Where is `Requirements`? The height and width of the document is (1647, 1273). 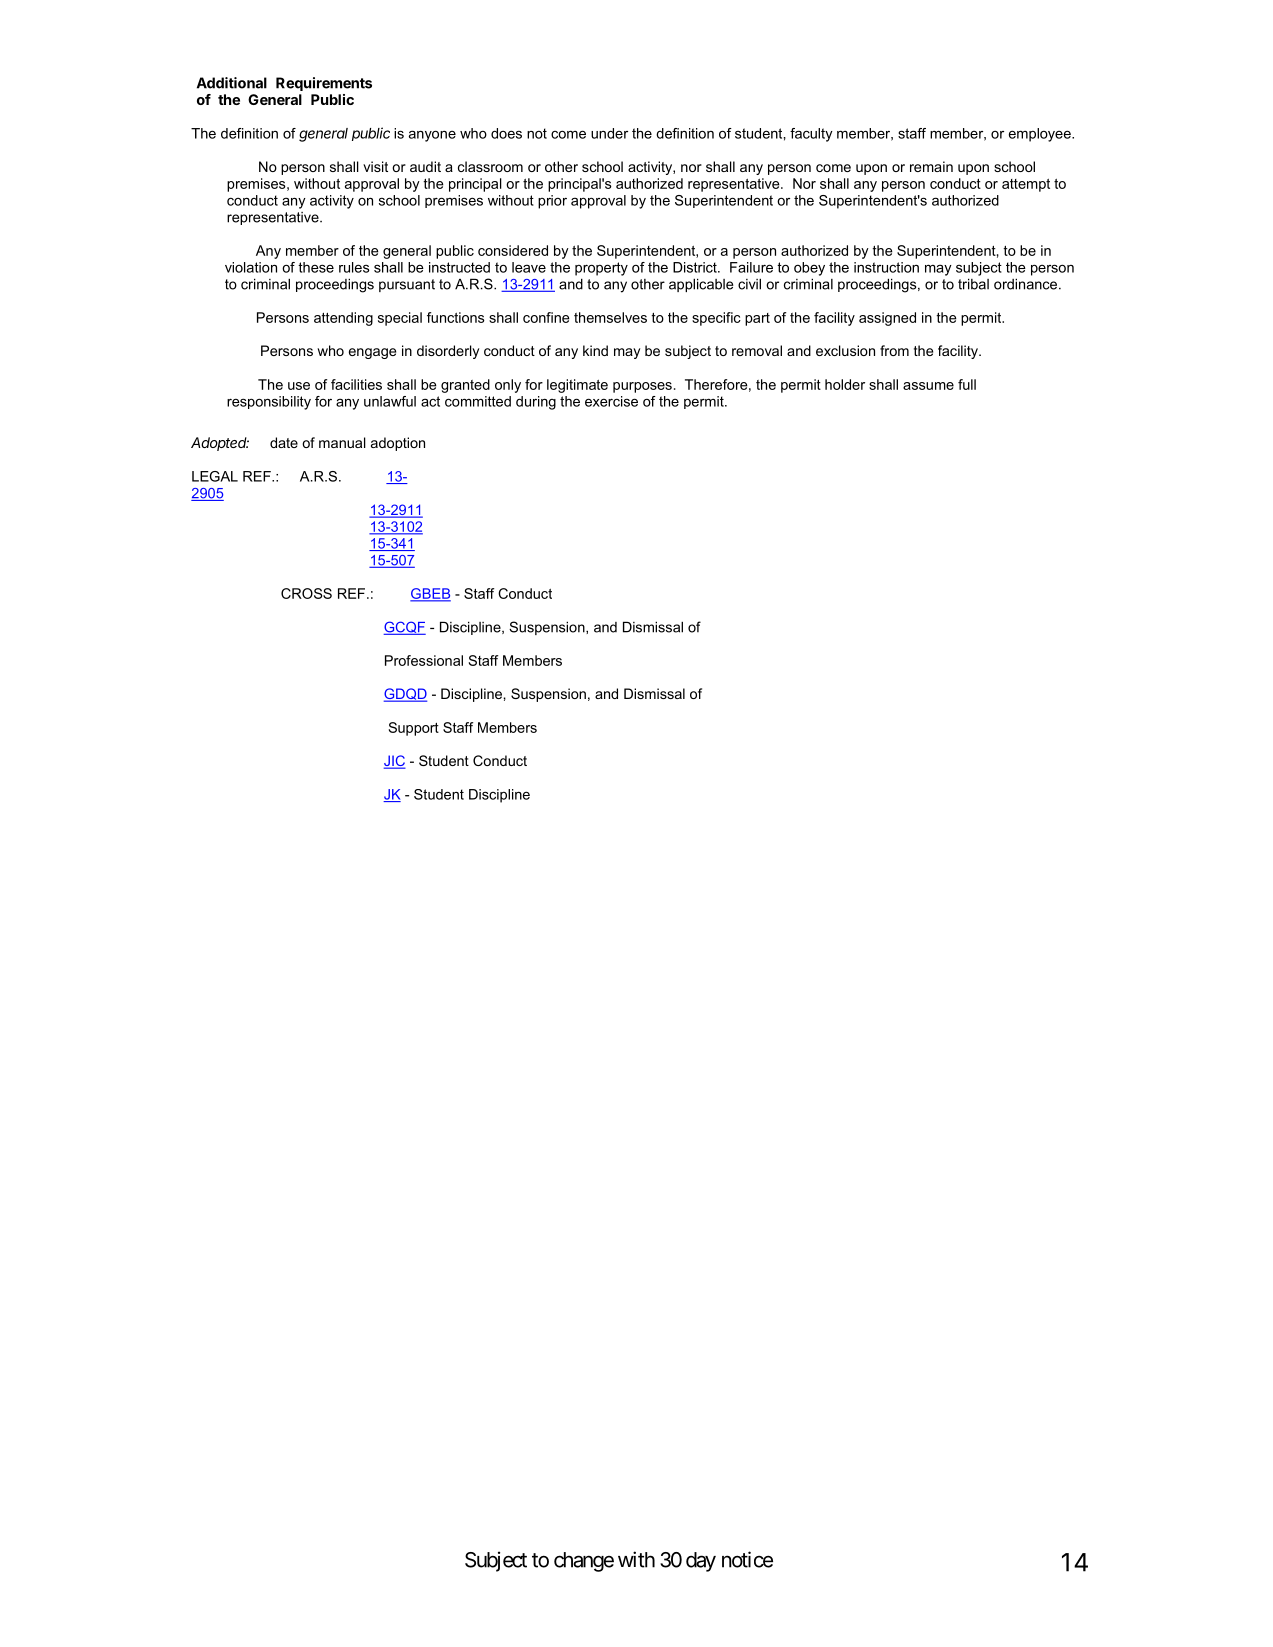
Requirements is located at coordinates (324, 84).
